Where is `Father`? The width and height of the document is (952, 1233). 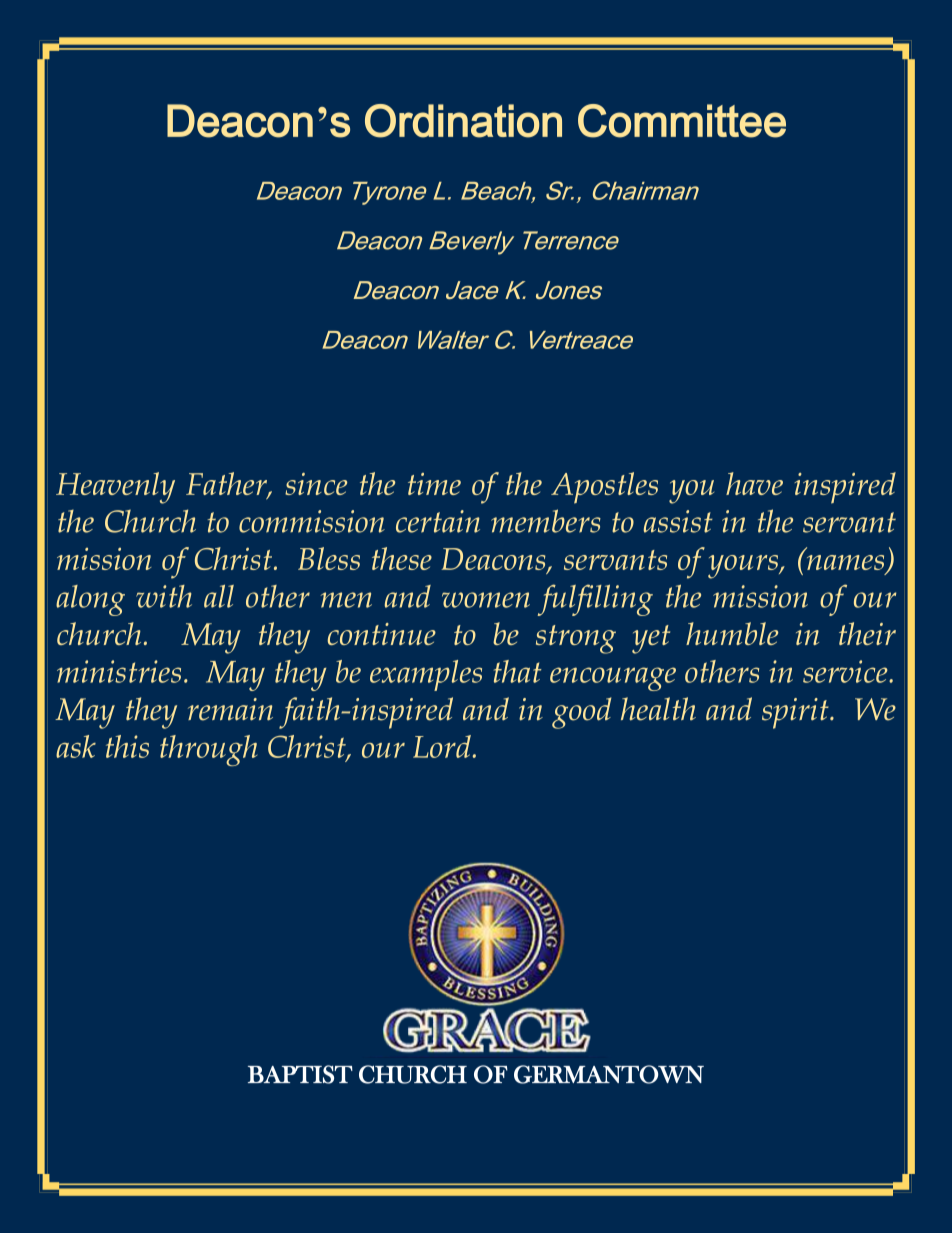 Father is located at coordinates (228, 485).
